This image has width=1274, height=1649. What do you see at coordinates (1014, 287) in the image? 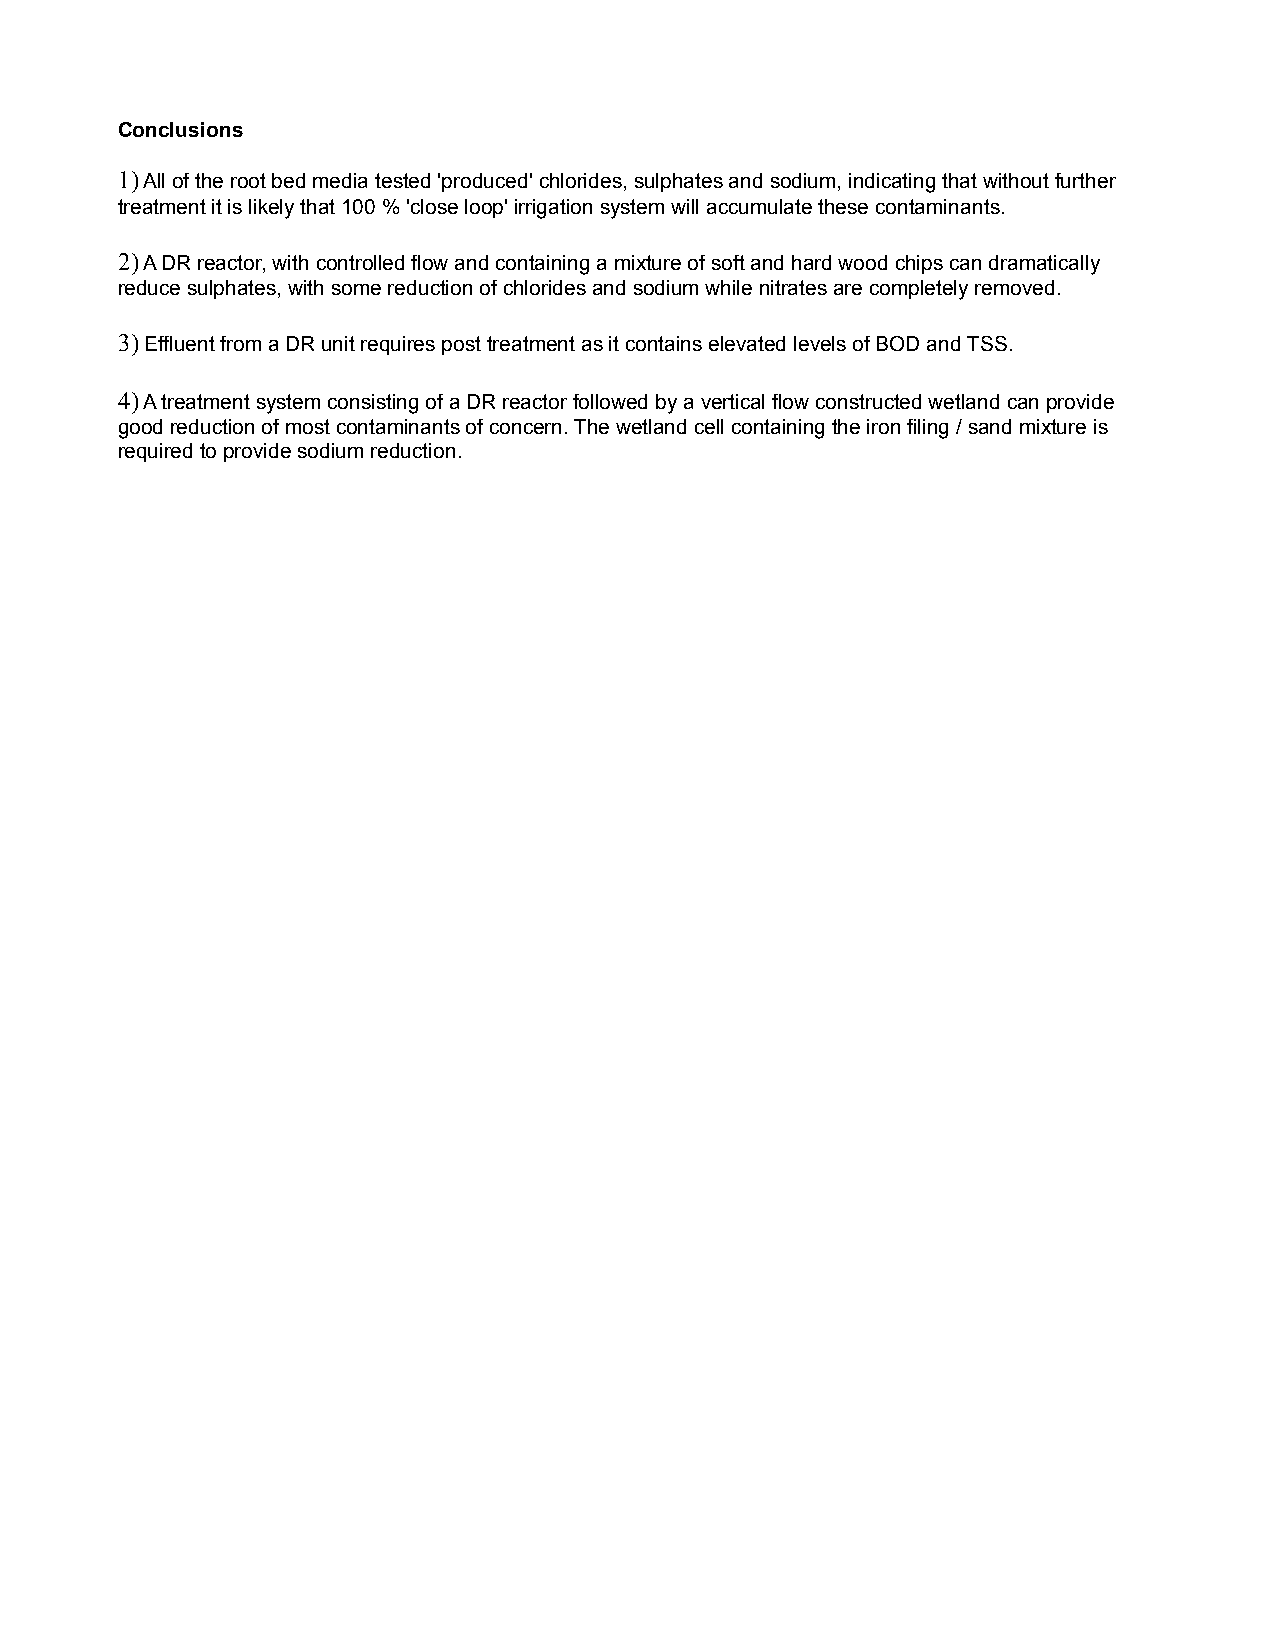
I see `removed` at bounding box center [1014, 287].
